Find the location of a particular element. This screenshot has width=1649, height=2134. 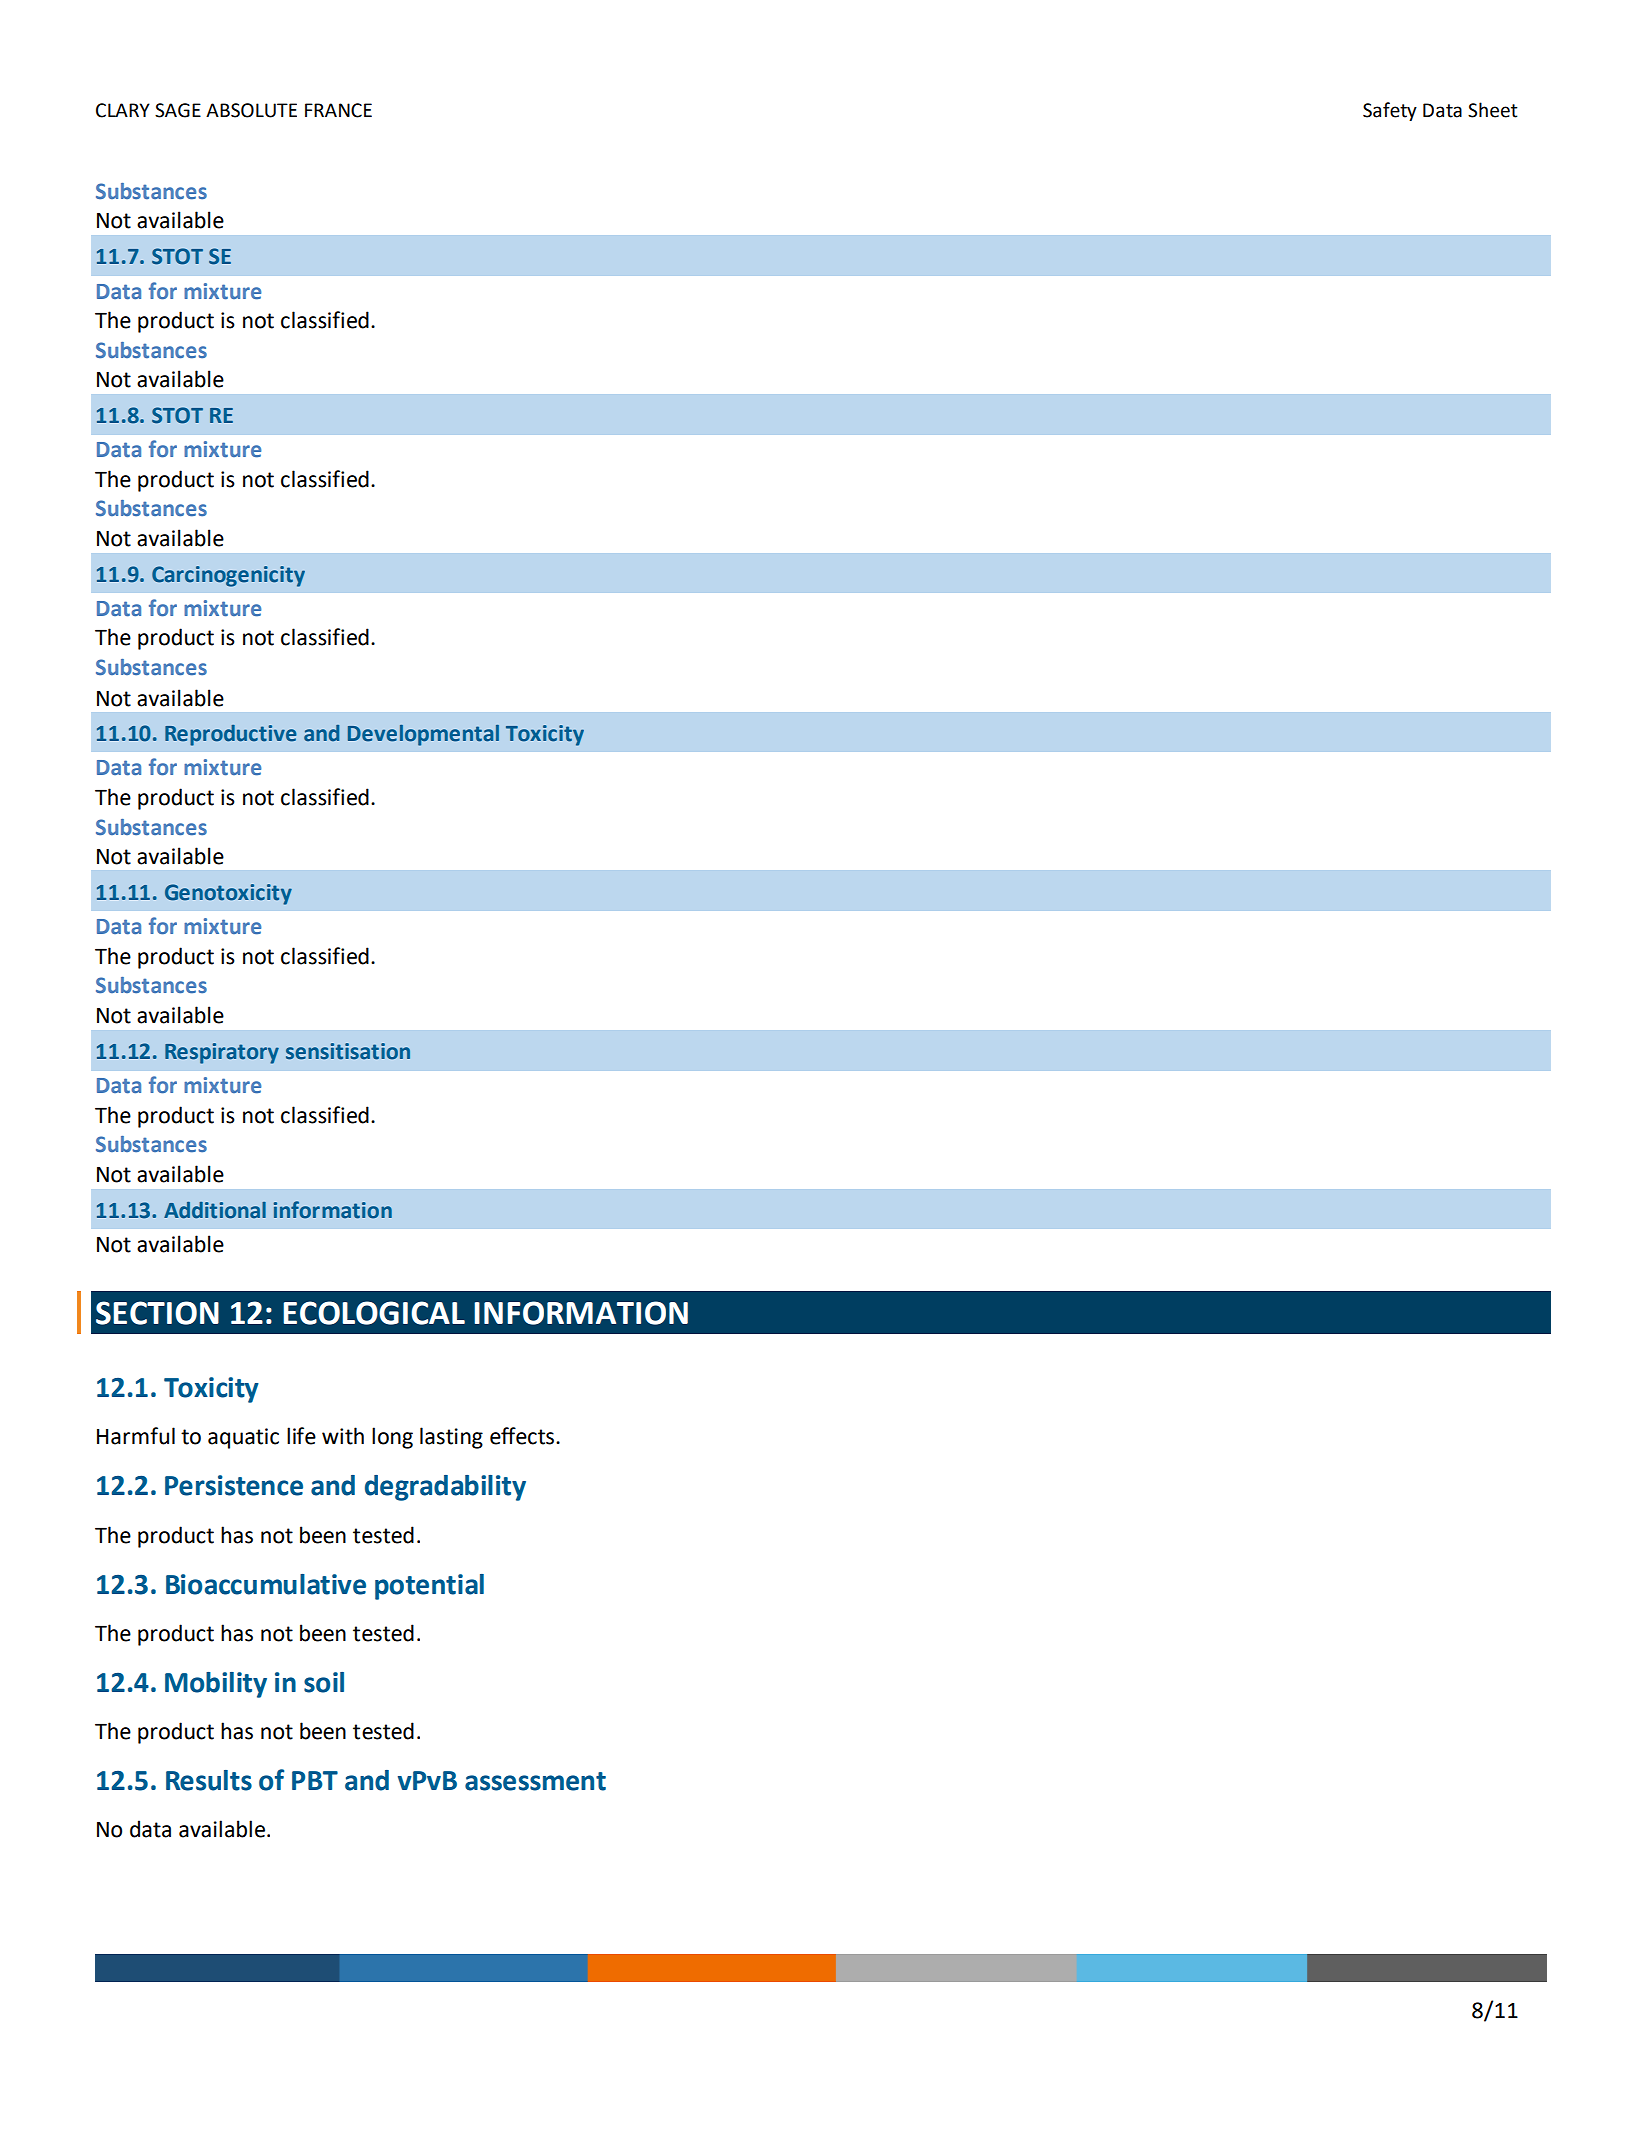

FRANCE is located at coordinates (338, 110).
